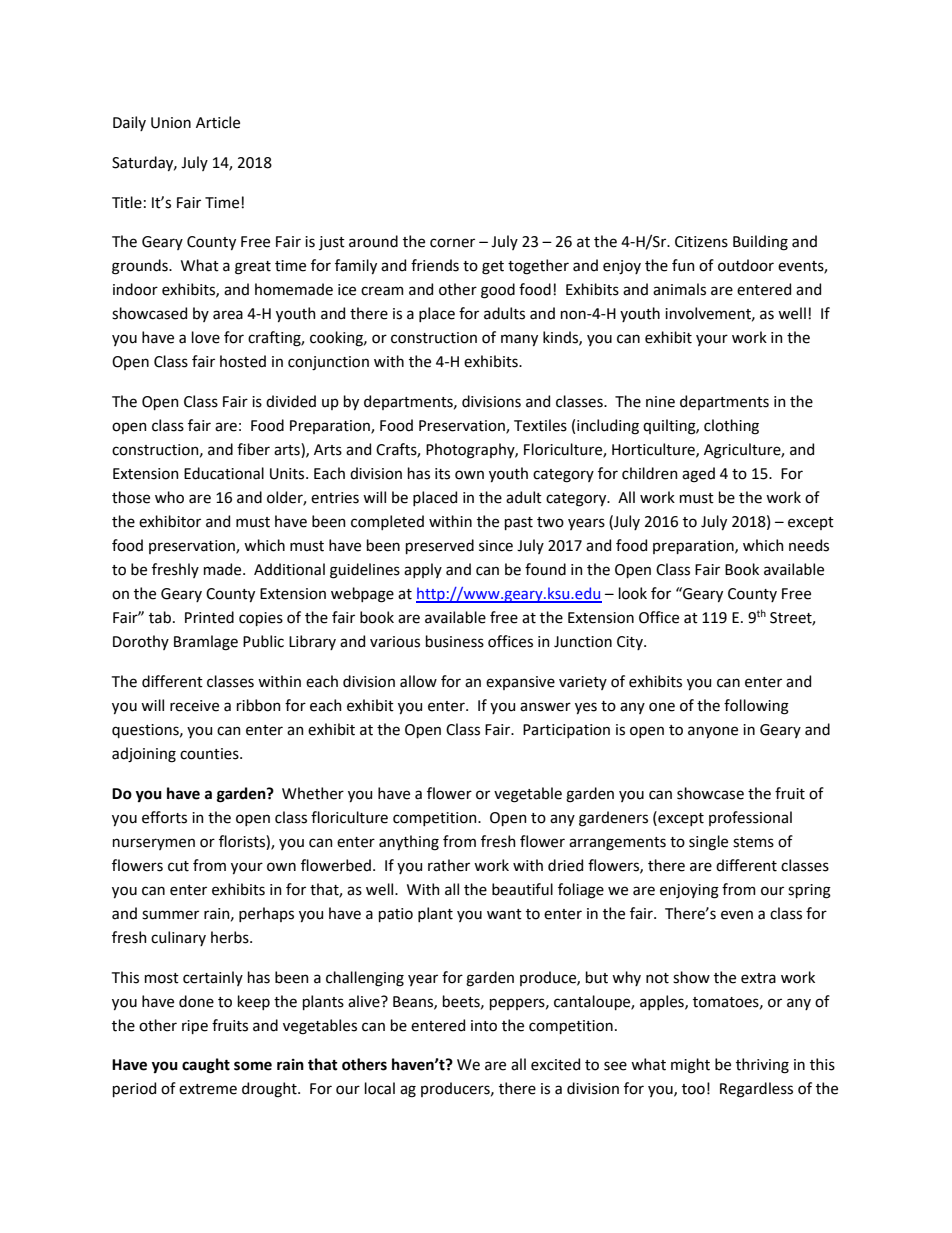 This screenshot has height=1233, width=952. Describe the element at coordinates (731, 427) in the screenshot. I see `clothing` at that location.
